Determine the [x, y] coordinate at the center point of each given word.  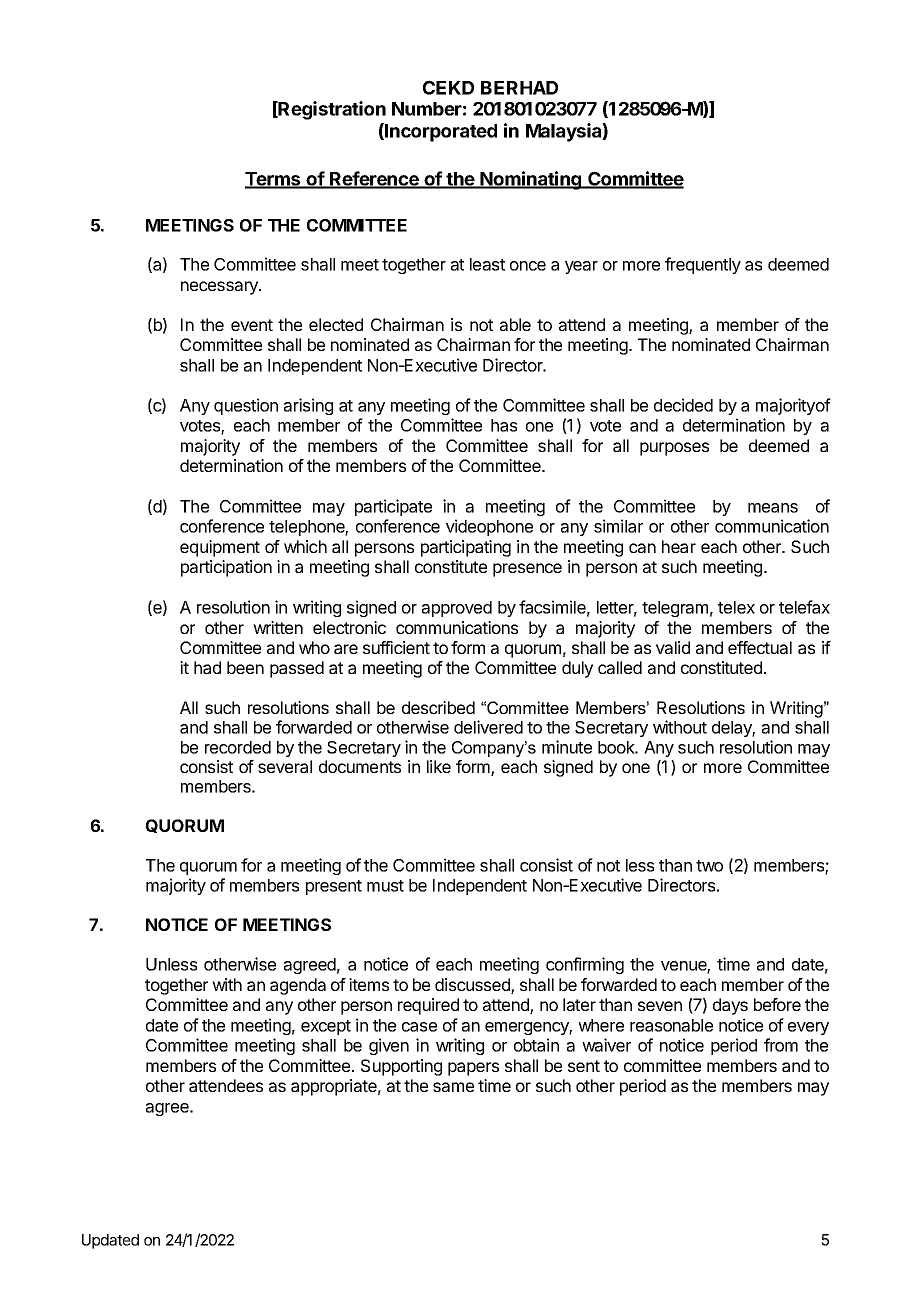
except [326, 1027]
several [285, 766]
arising [308, 406]
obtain [536, 1045]
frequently [703, 265]
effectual [760, 647]
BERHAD [519, 88]
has [504, 425]
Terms [274, 180]
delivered [488, 727]
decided [683, 405]
